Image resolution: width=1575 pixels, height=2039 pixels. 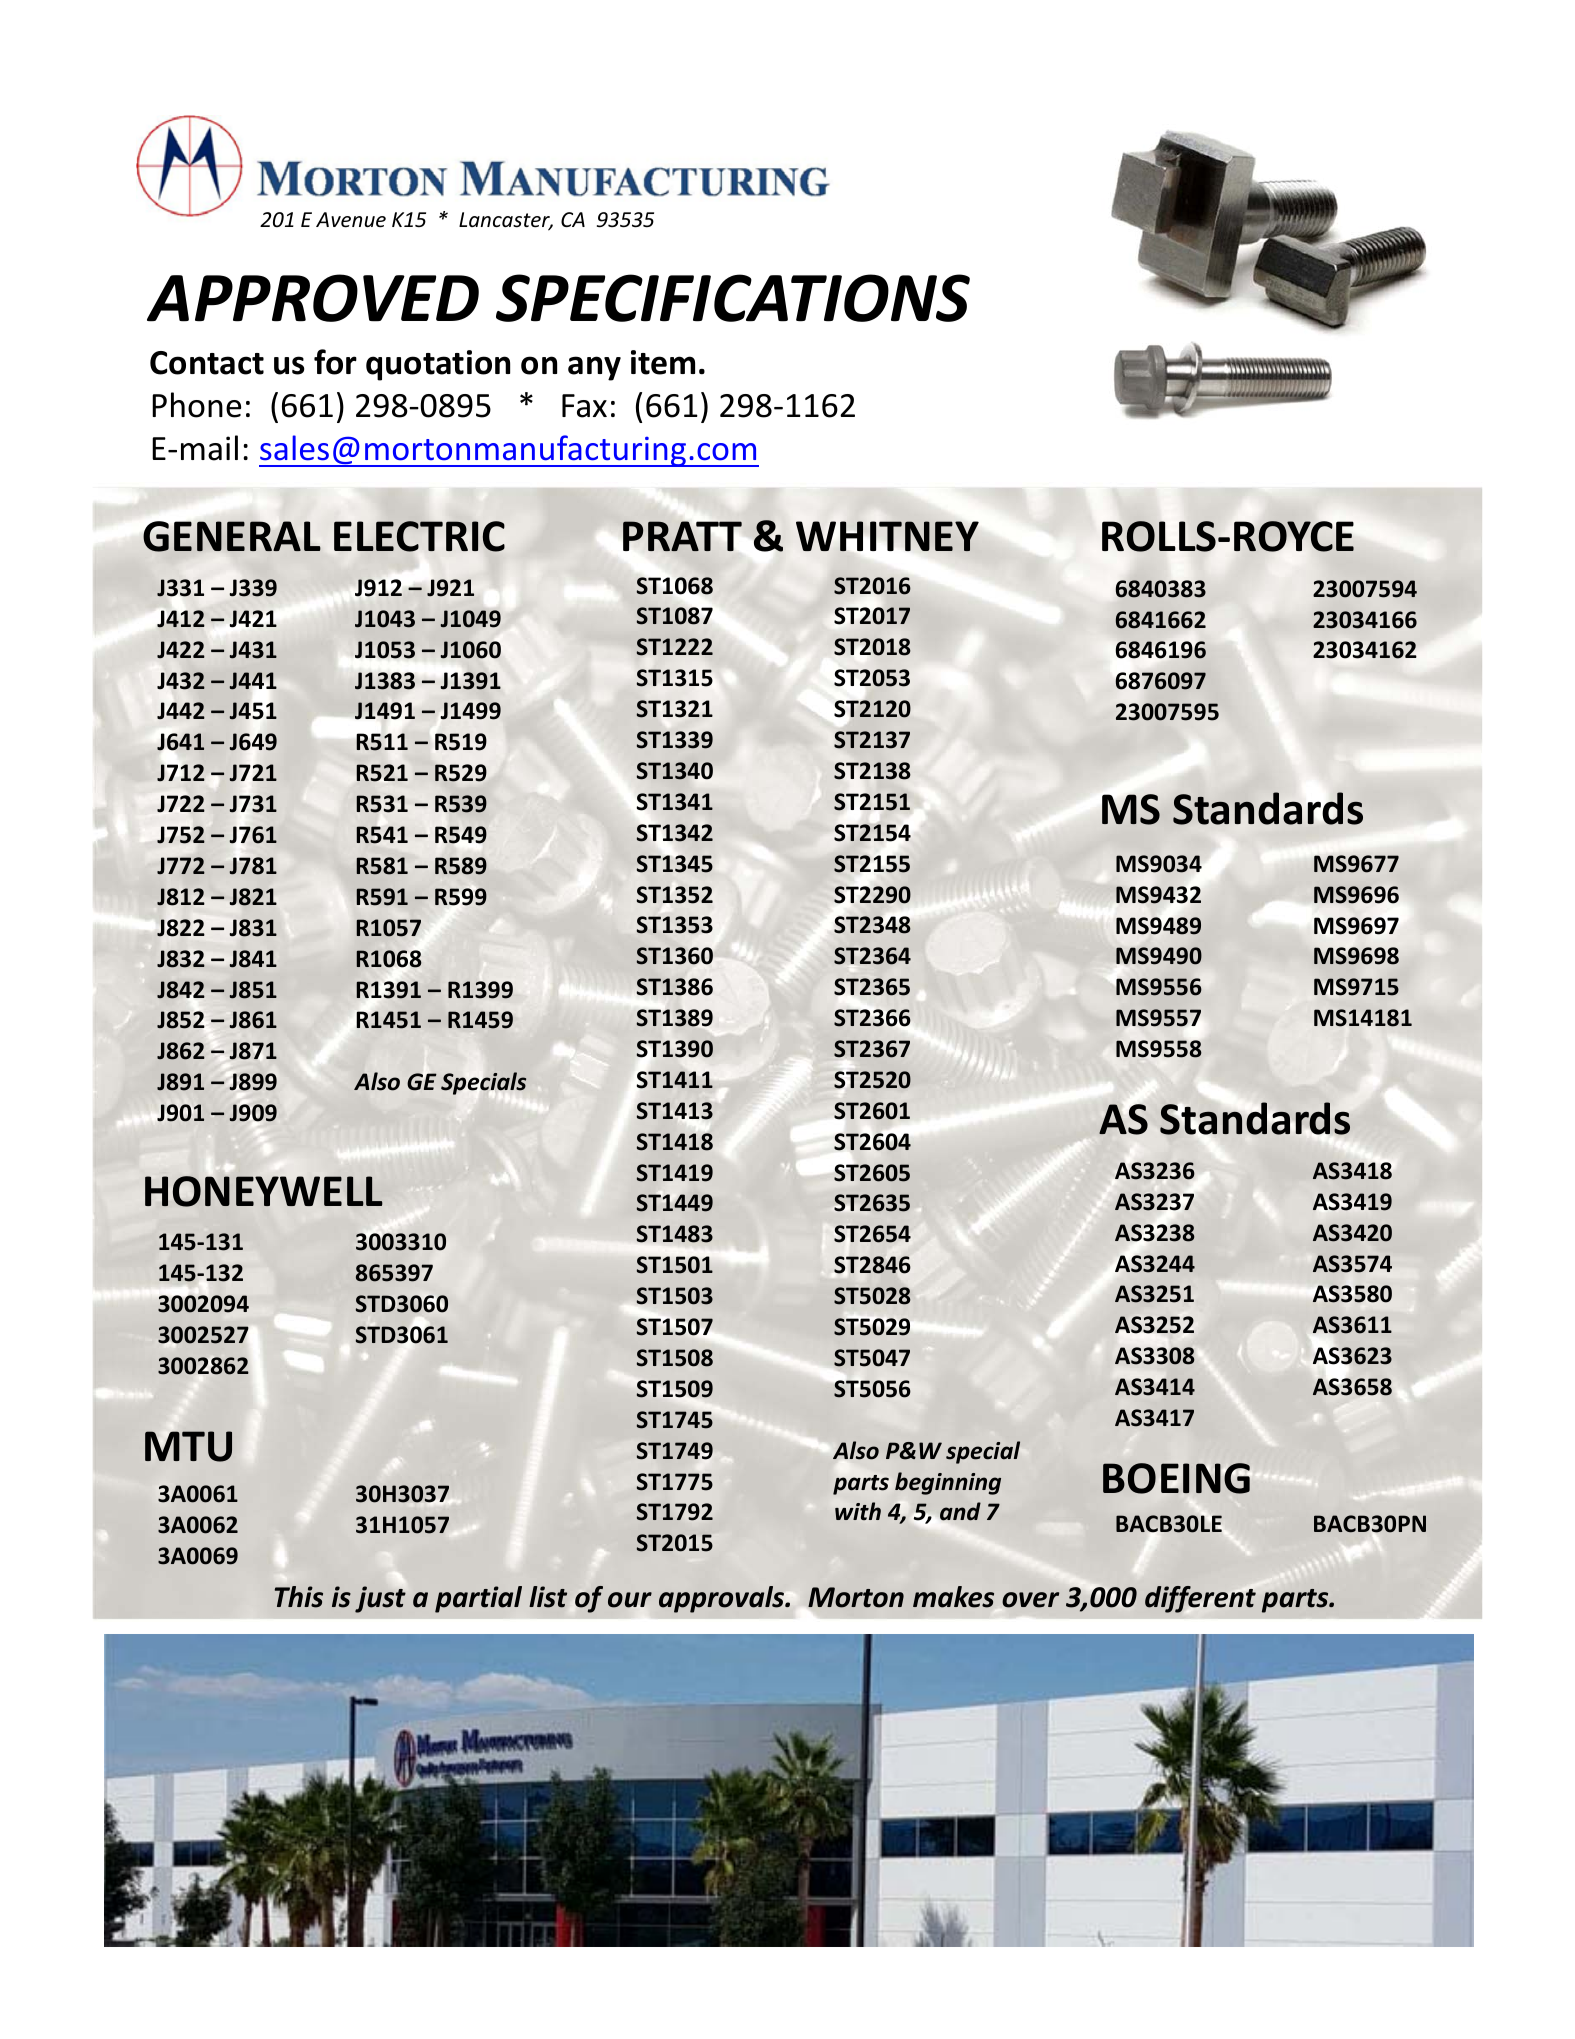 I want to click on APPROVED, so click(x=313, y=298).
